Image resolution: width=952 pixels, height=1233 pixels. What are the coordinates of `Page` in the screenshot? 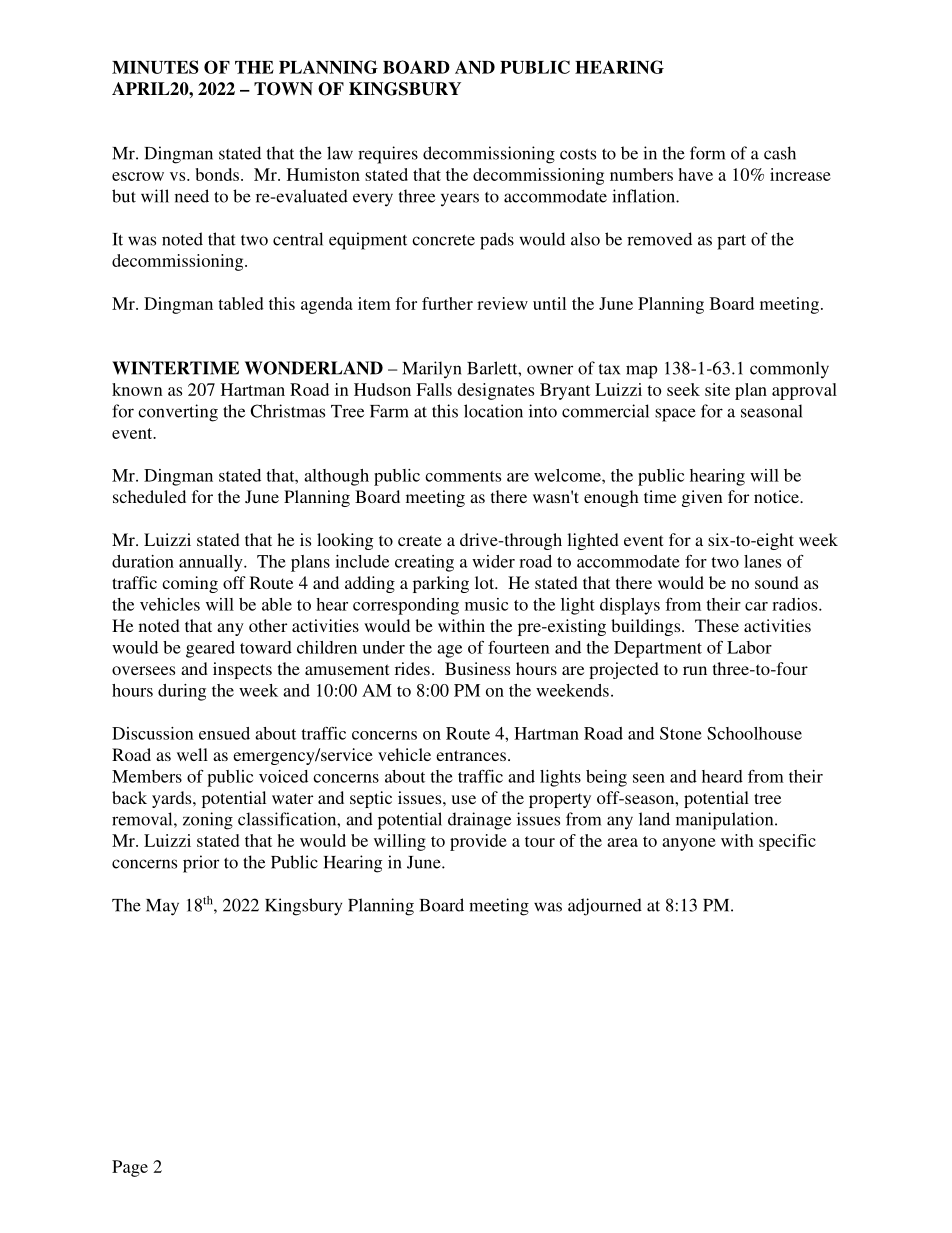 It's located at (130, 1168).
